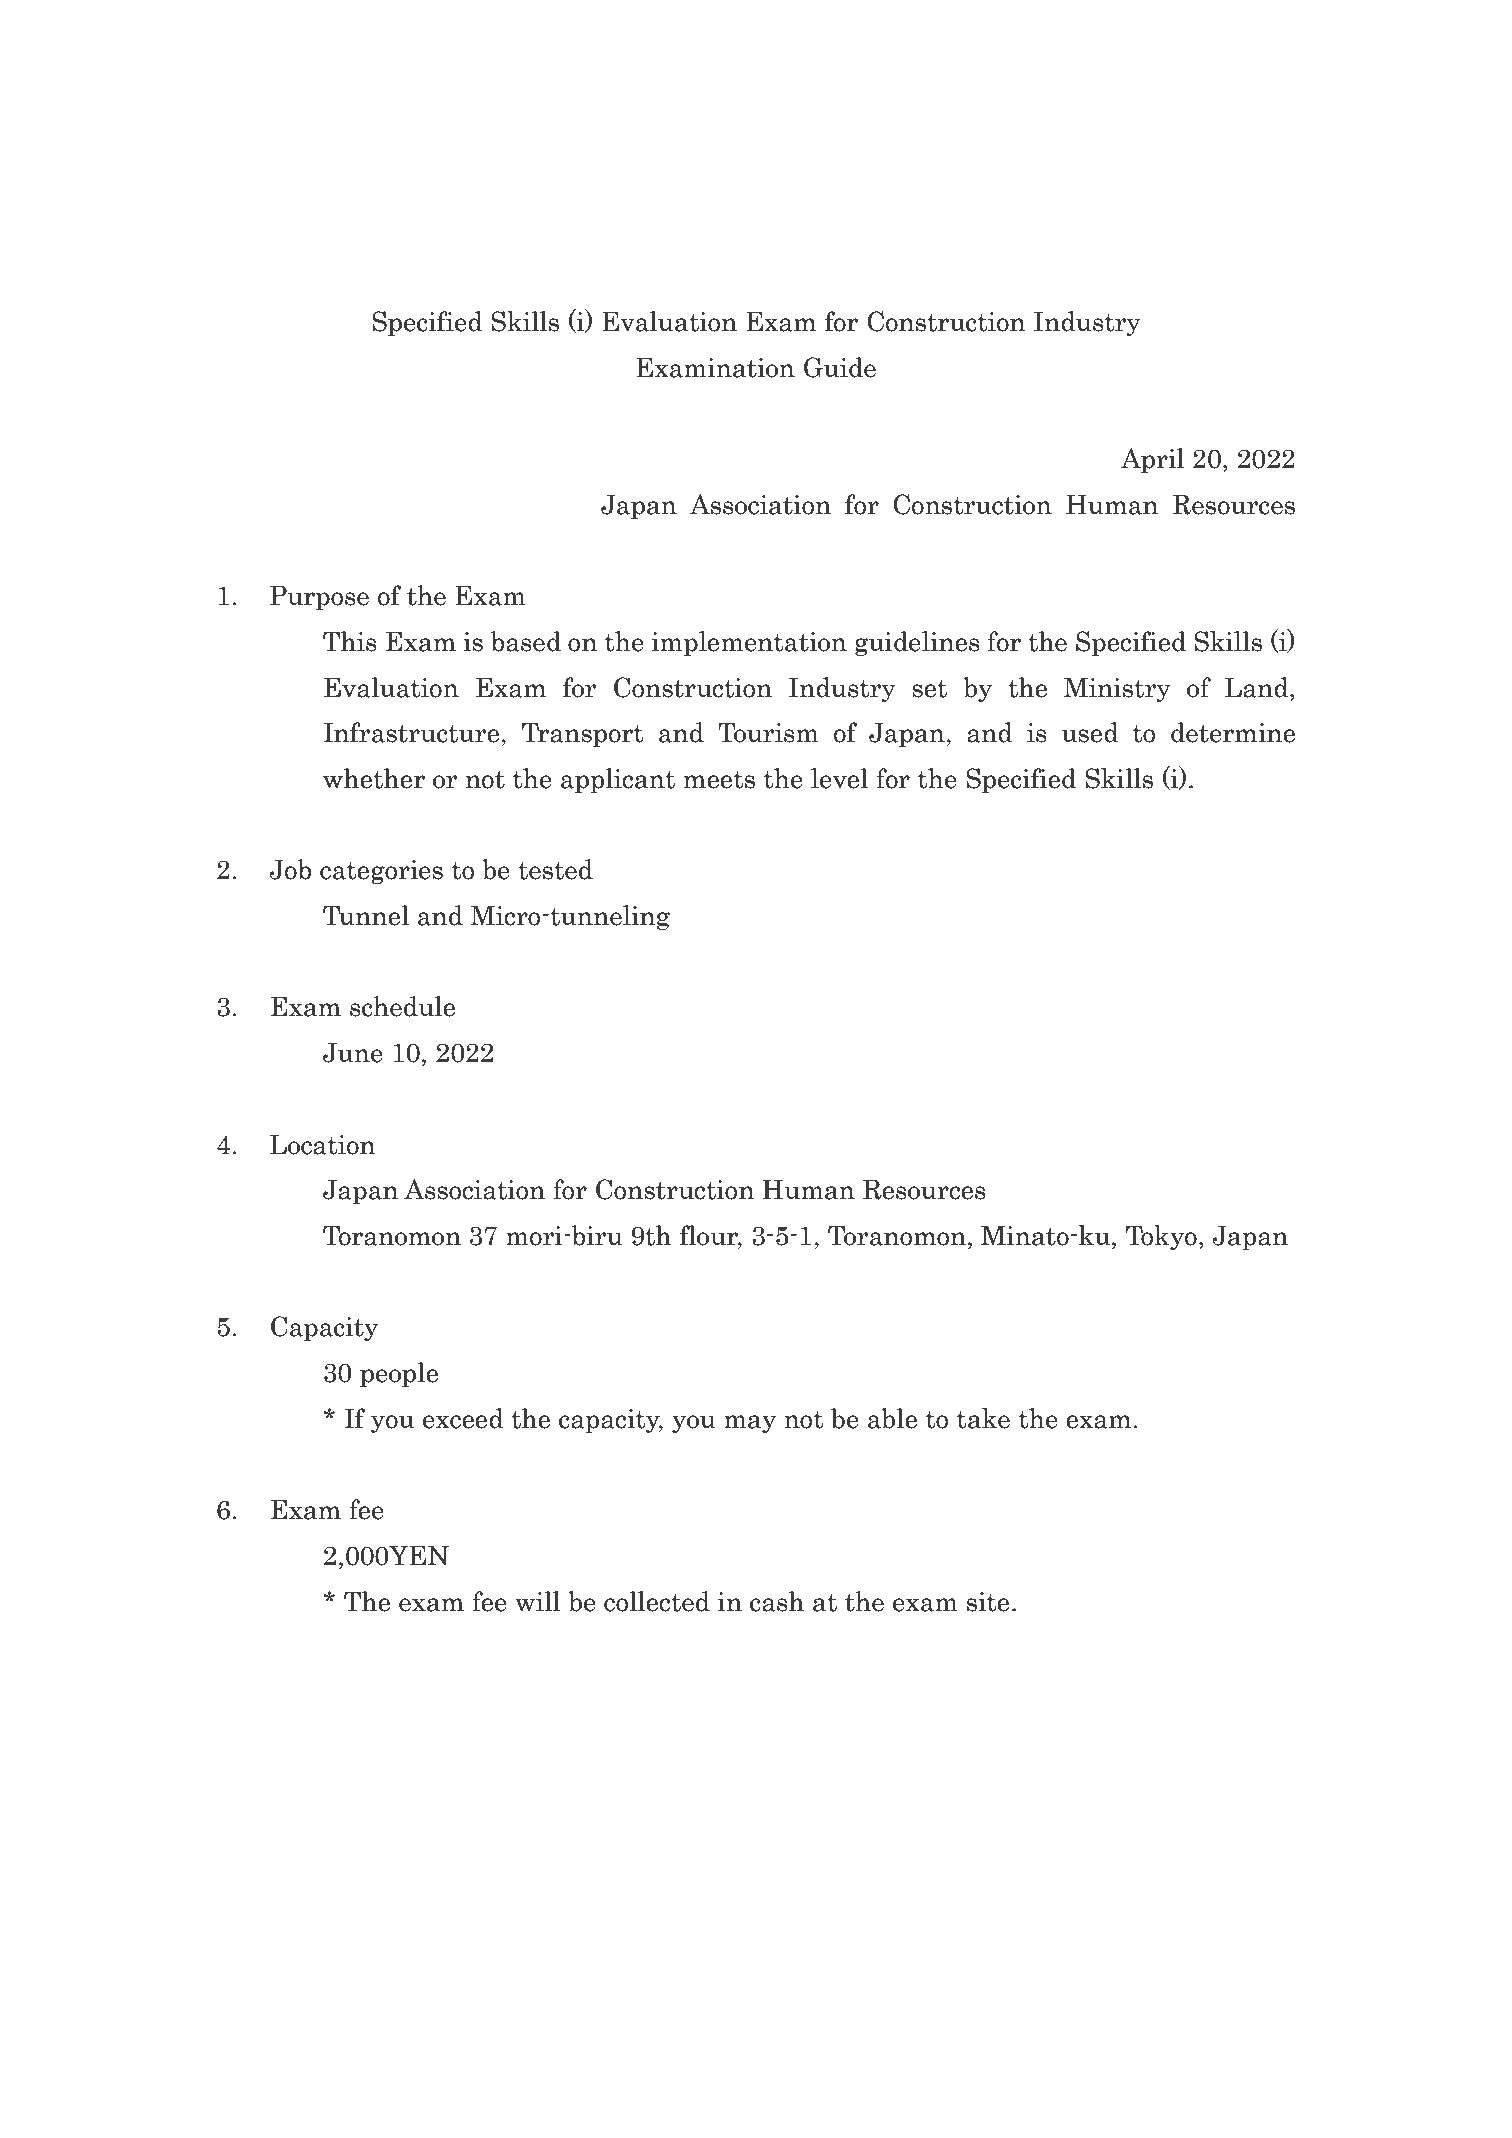  Describe the element at coordinates (988, 1602) in the screenshot. I see `site` at that location.
